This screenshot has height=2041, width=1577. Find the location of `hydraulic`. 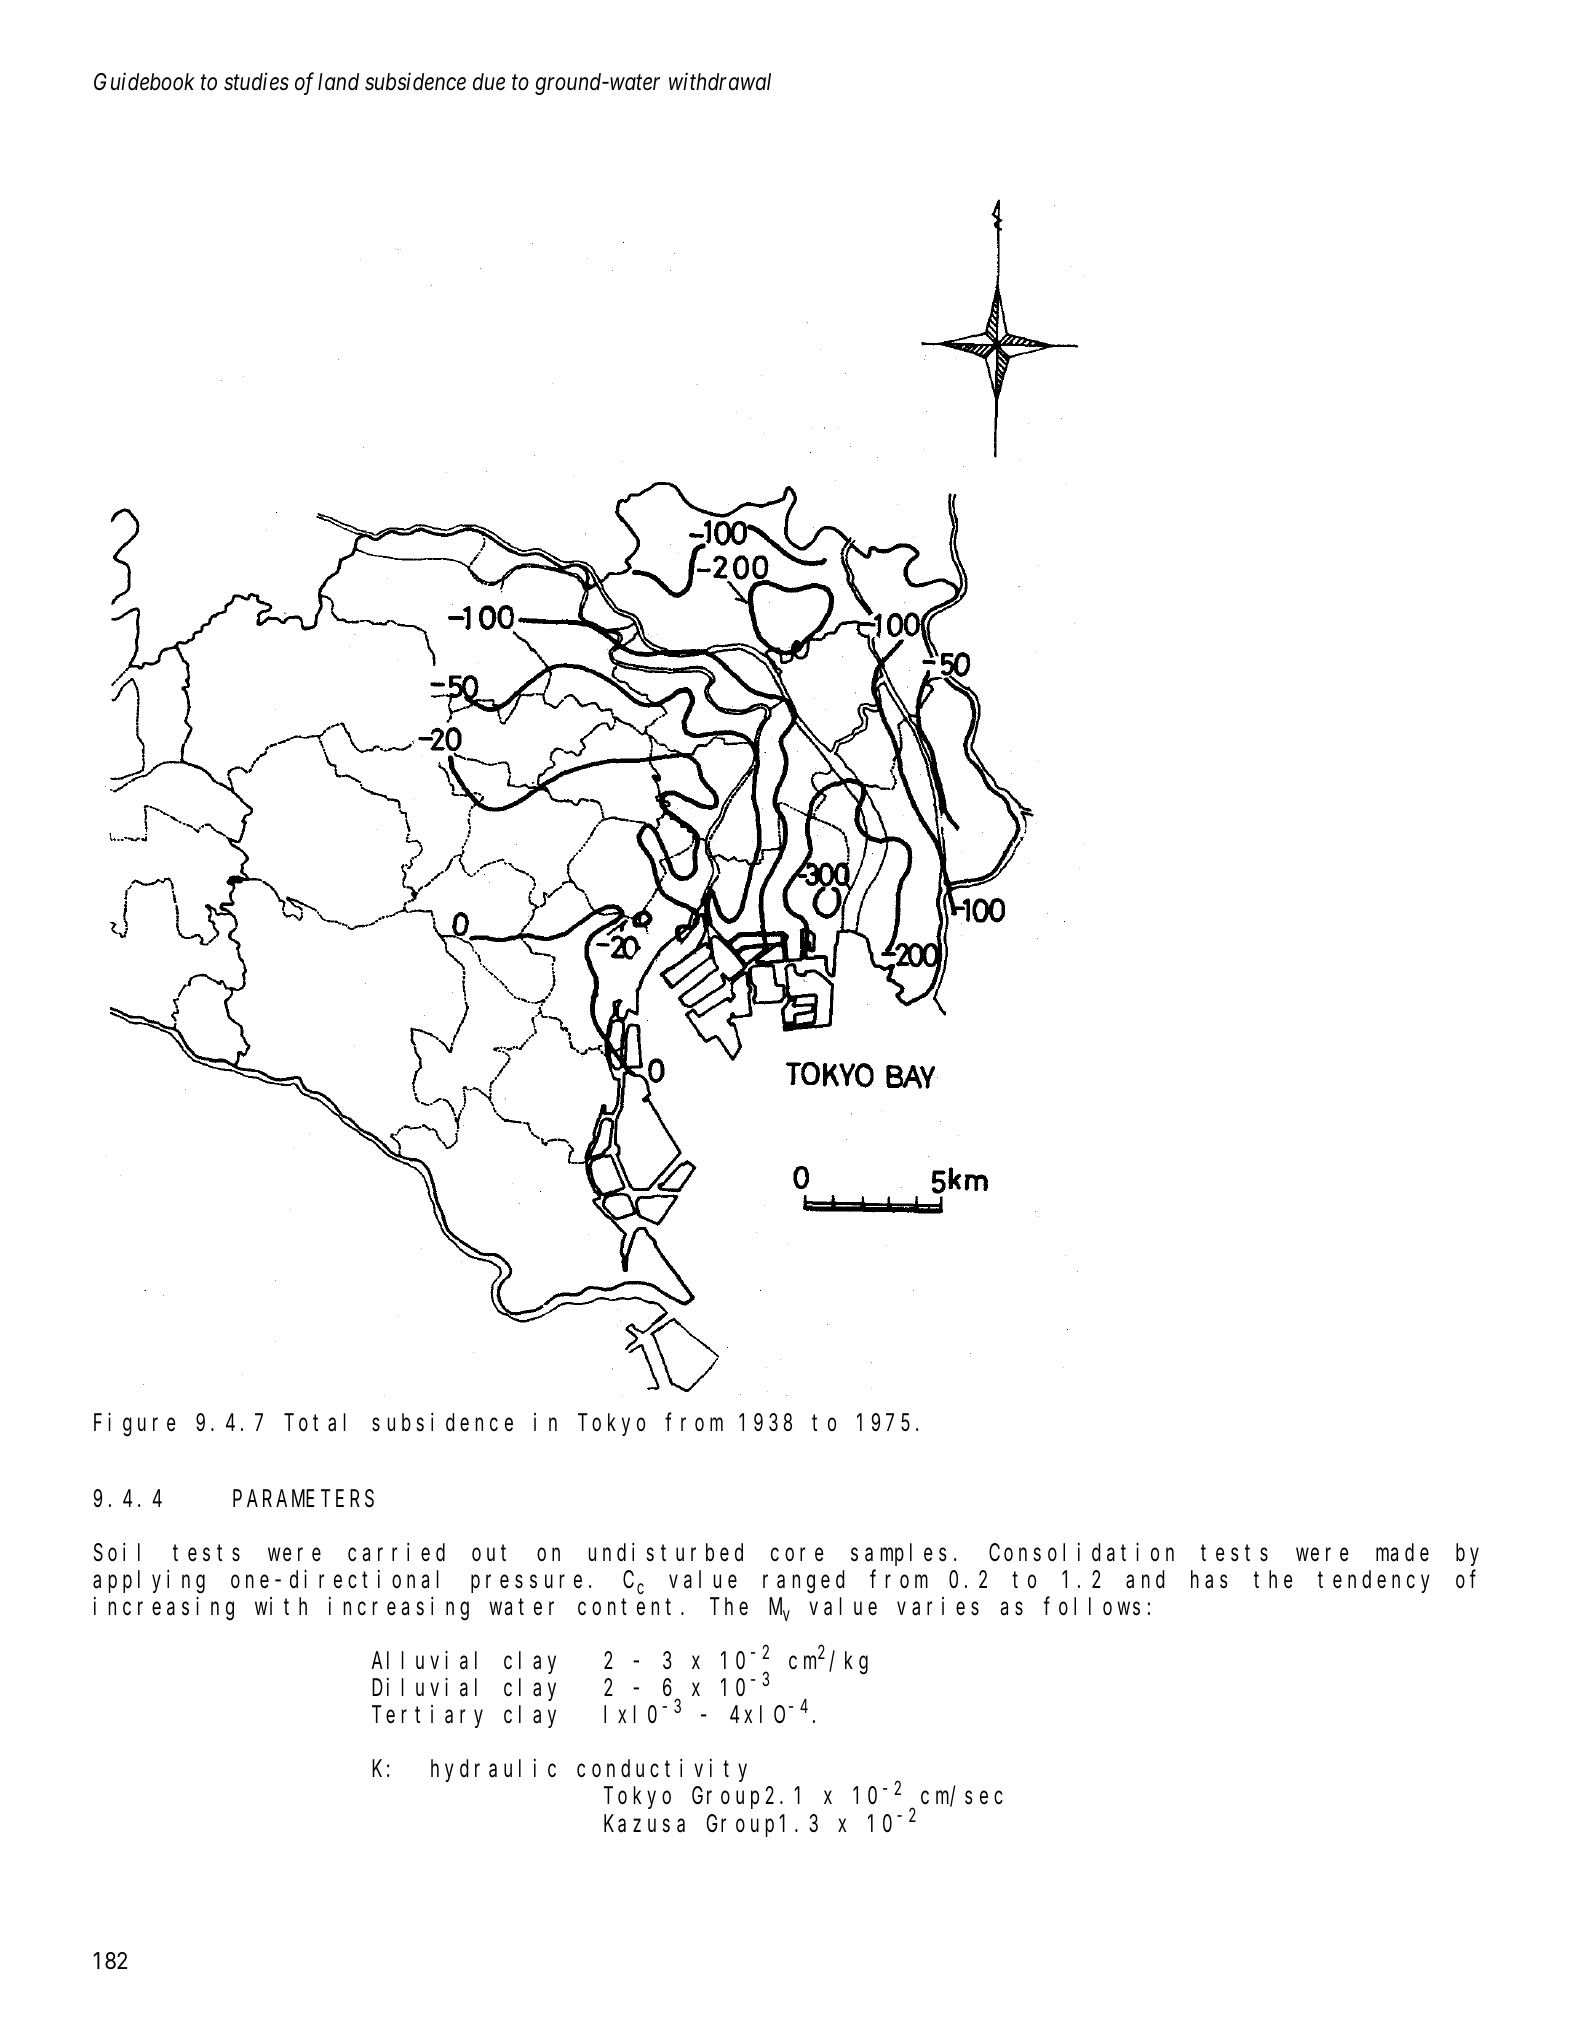

hydraulic is located at coordinates (493, 1770).
